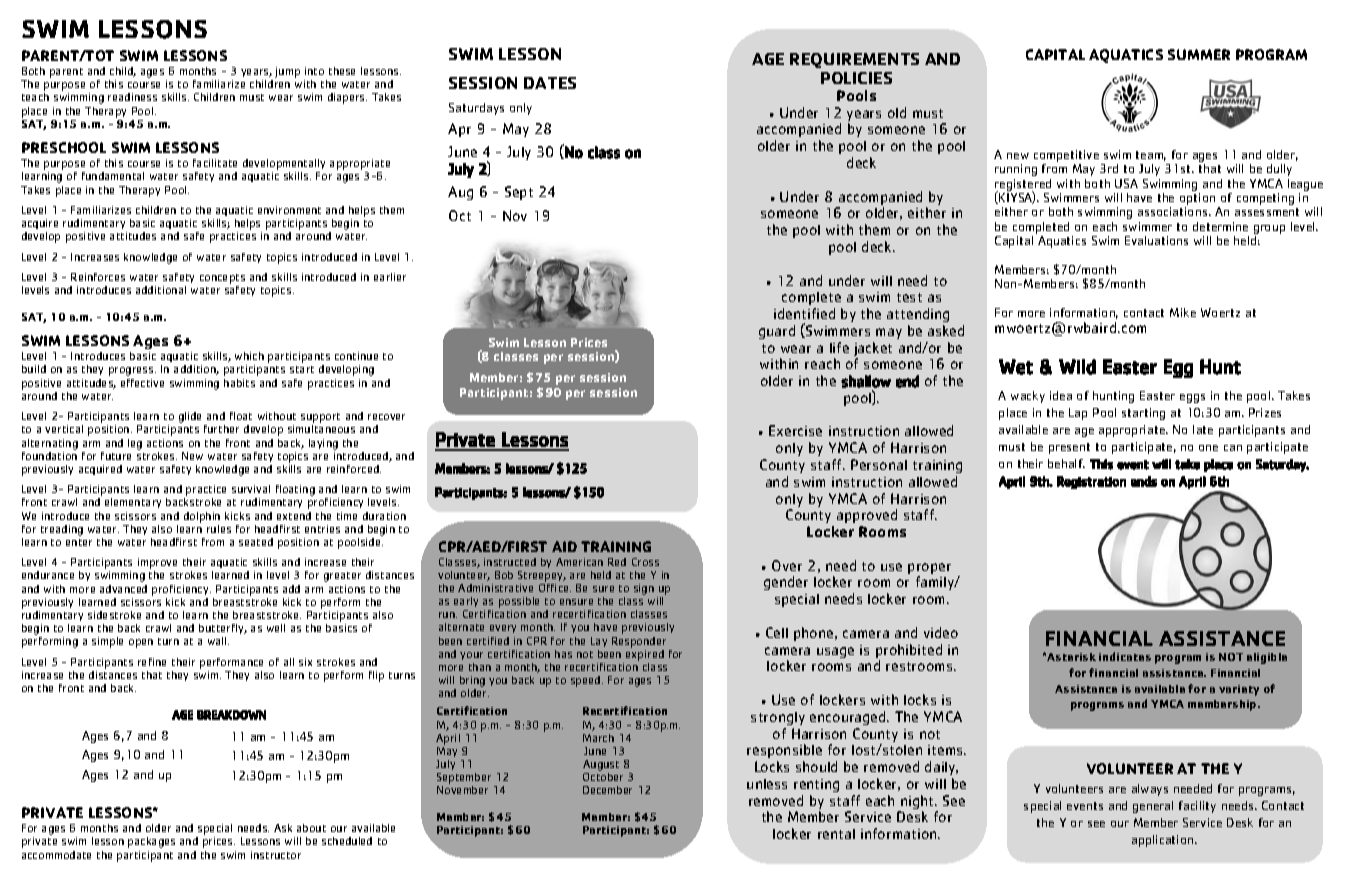 The width and height of the screenshot is (1372, 887). What do you see at coordinates (135, 444) in the screenshot?
I see `leg` at bounding box center [135, 444].
